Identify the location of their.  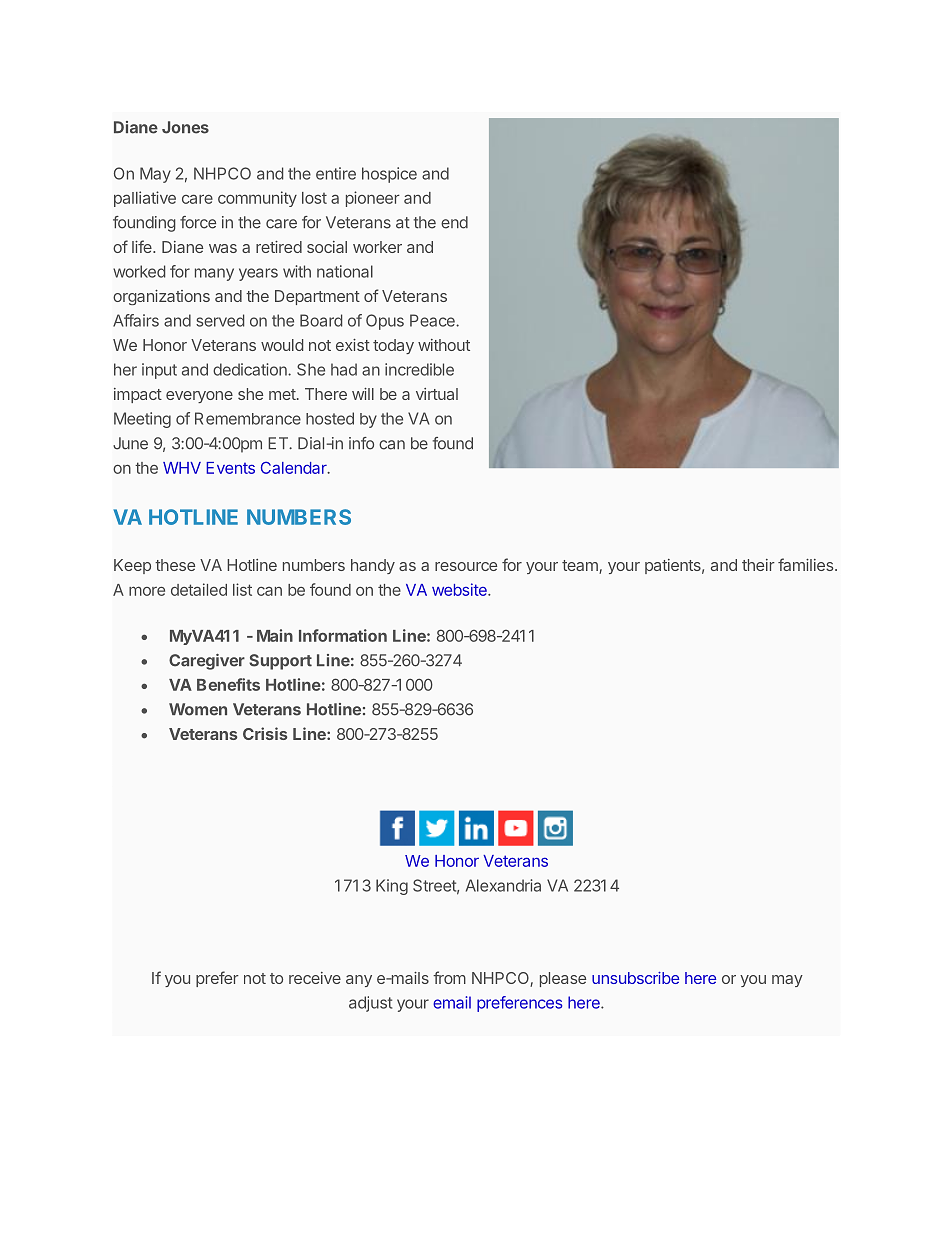
(758, 565).
